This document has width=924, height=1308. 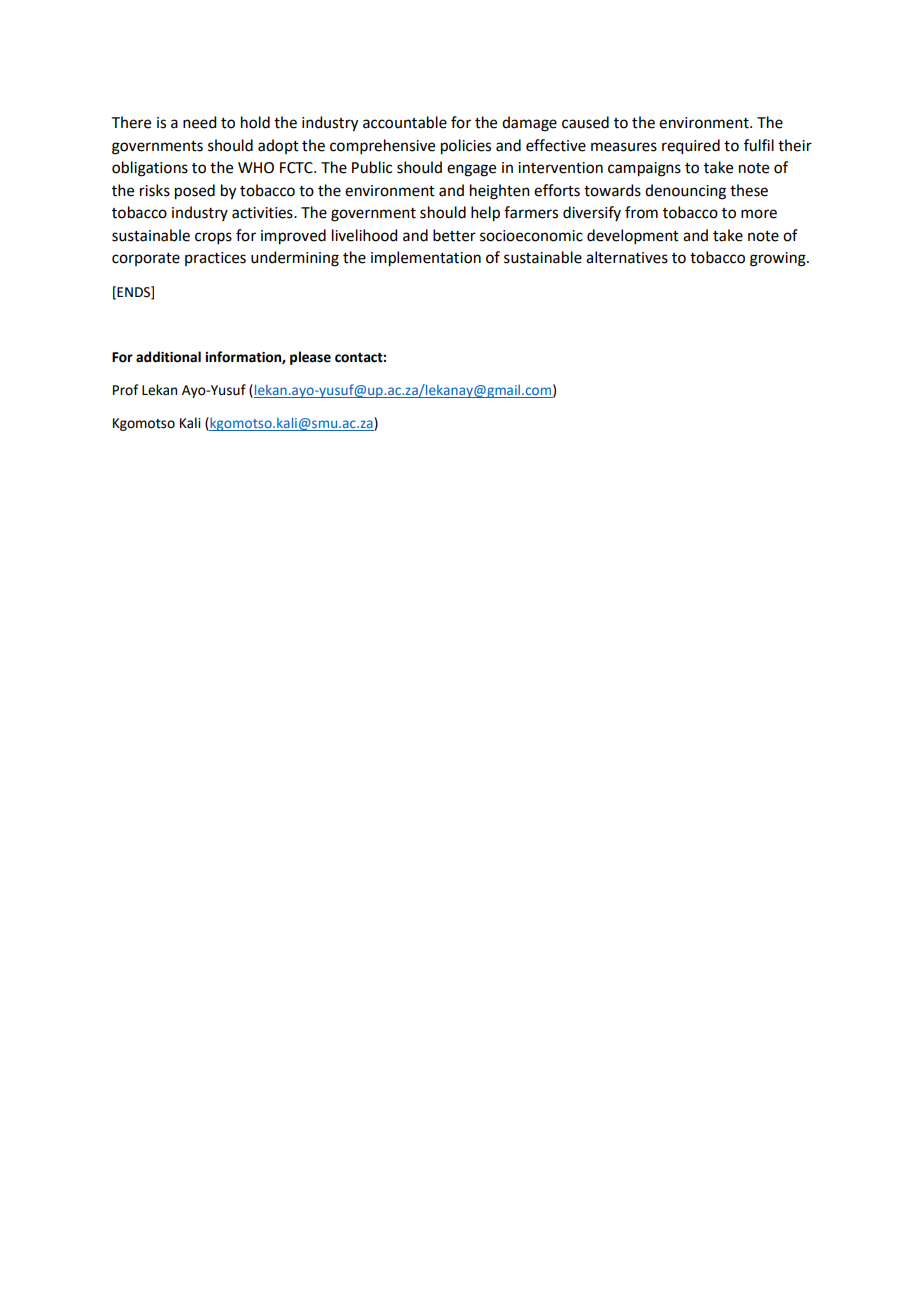 What do you see at coordinates (125, 390) in the document?
I see `Prof` at bounding box center [125, 390].
